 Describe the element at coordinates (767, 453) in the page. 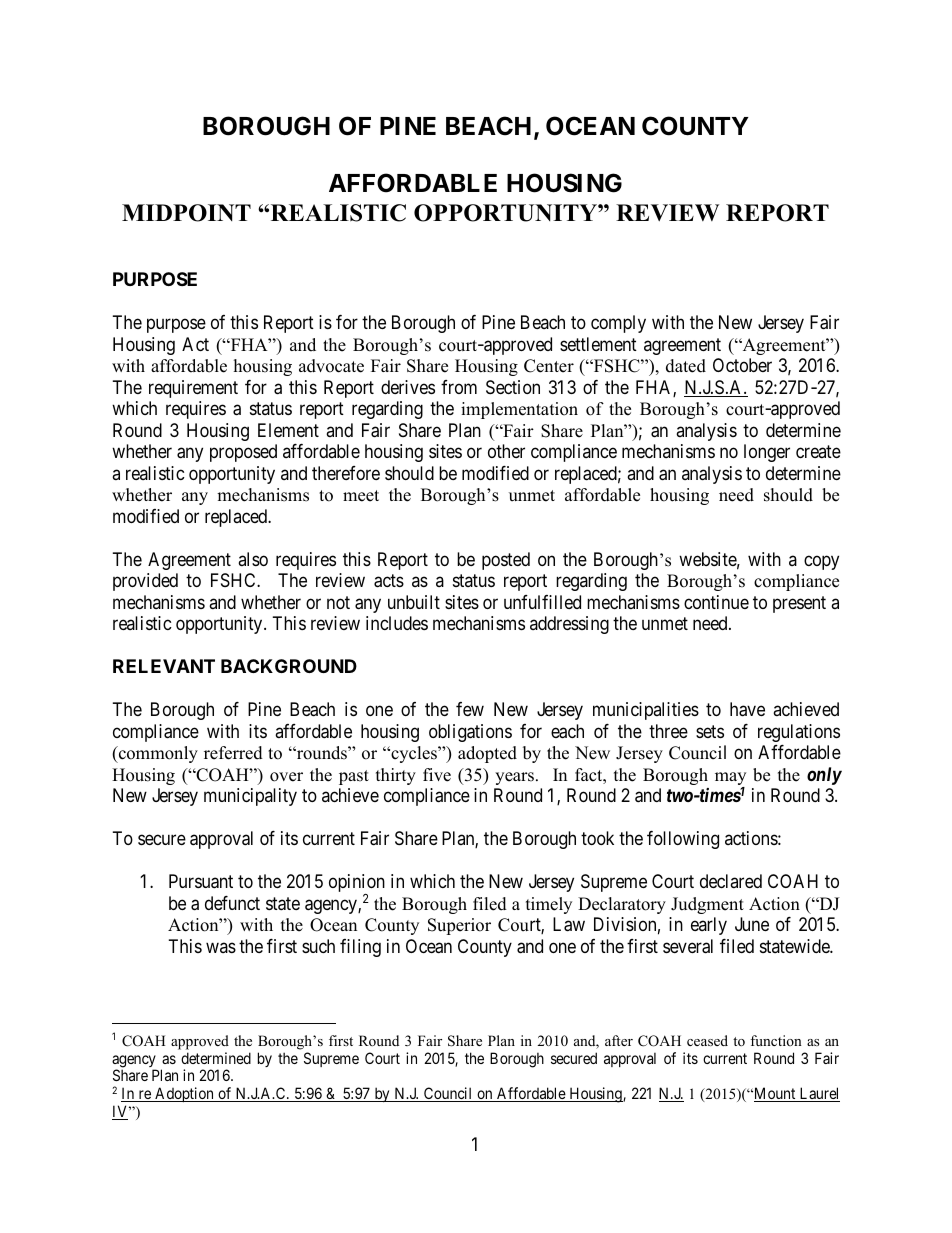

I see `longer` at that location.
